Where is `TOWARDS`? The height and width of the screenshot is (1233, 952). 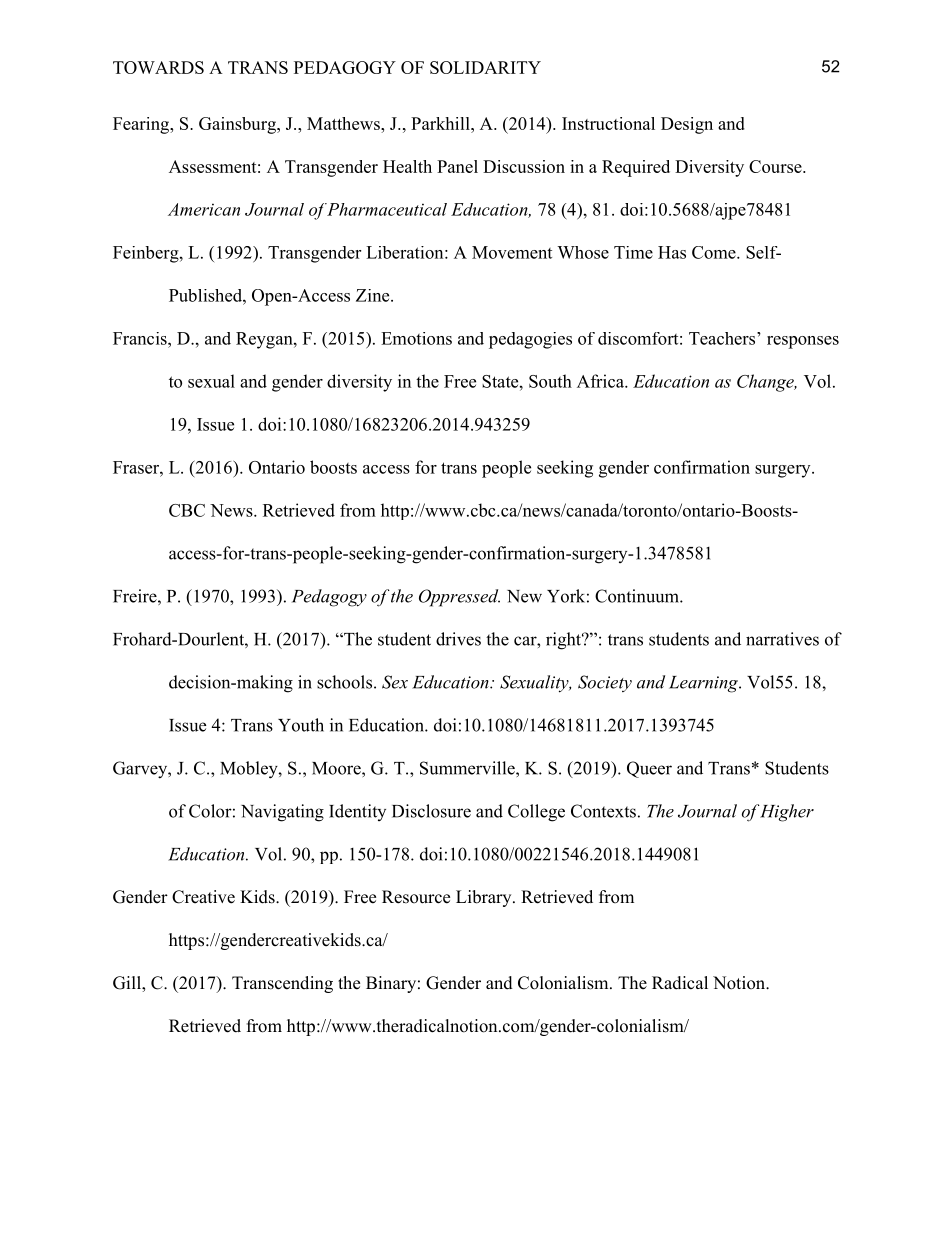
TOWARDS is located at coordinates (158, 67).
